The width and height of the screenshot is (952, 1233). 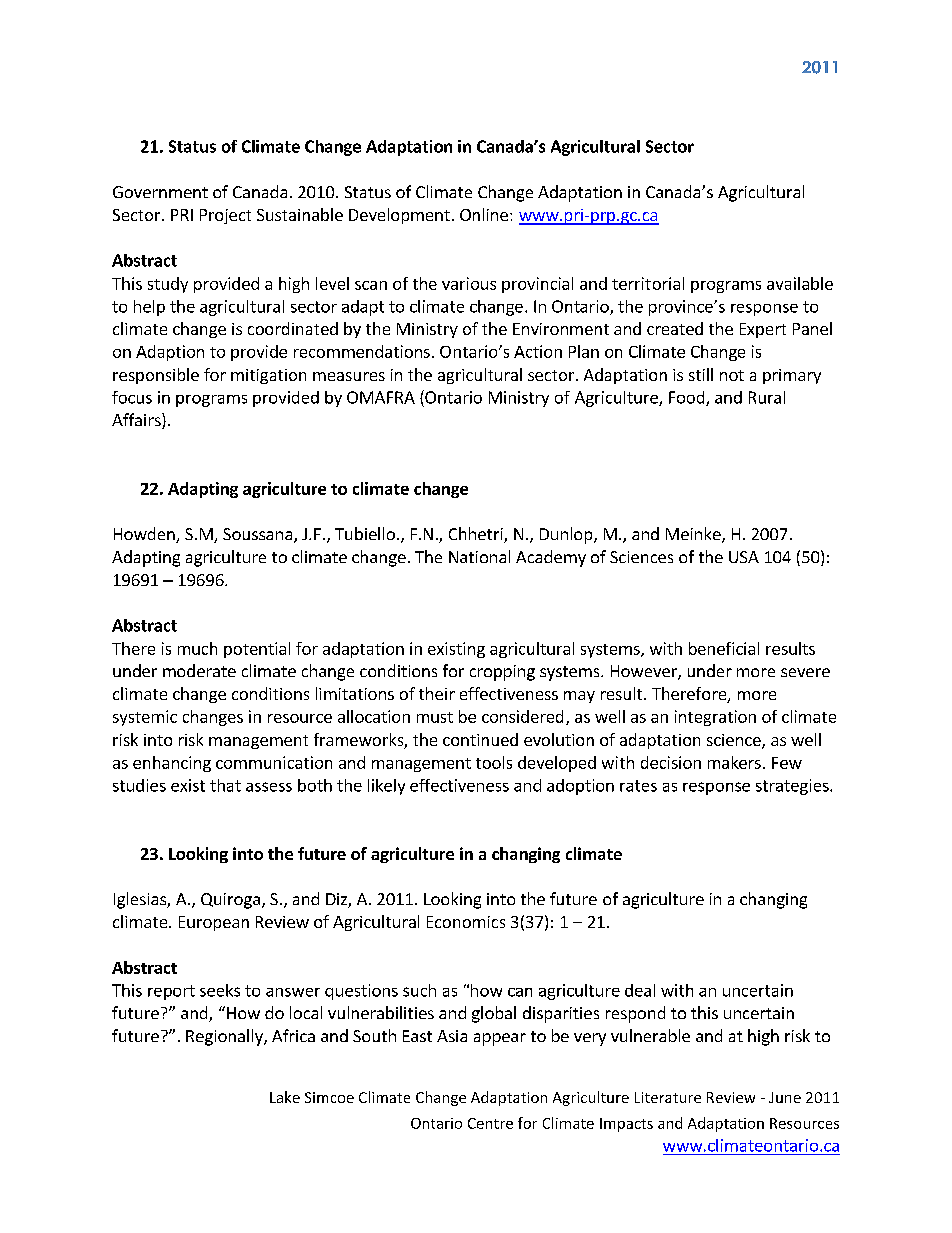 I want to click on strategies, so click(x=793, y=787).
